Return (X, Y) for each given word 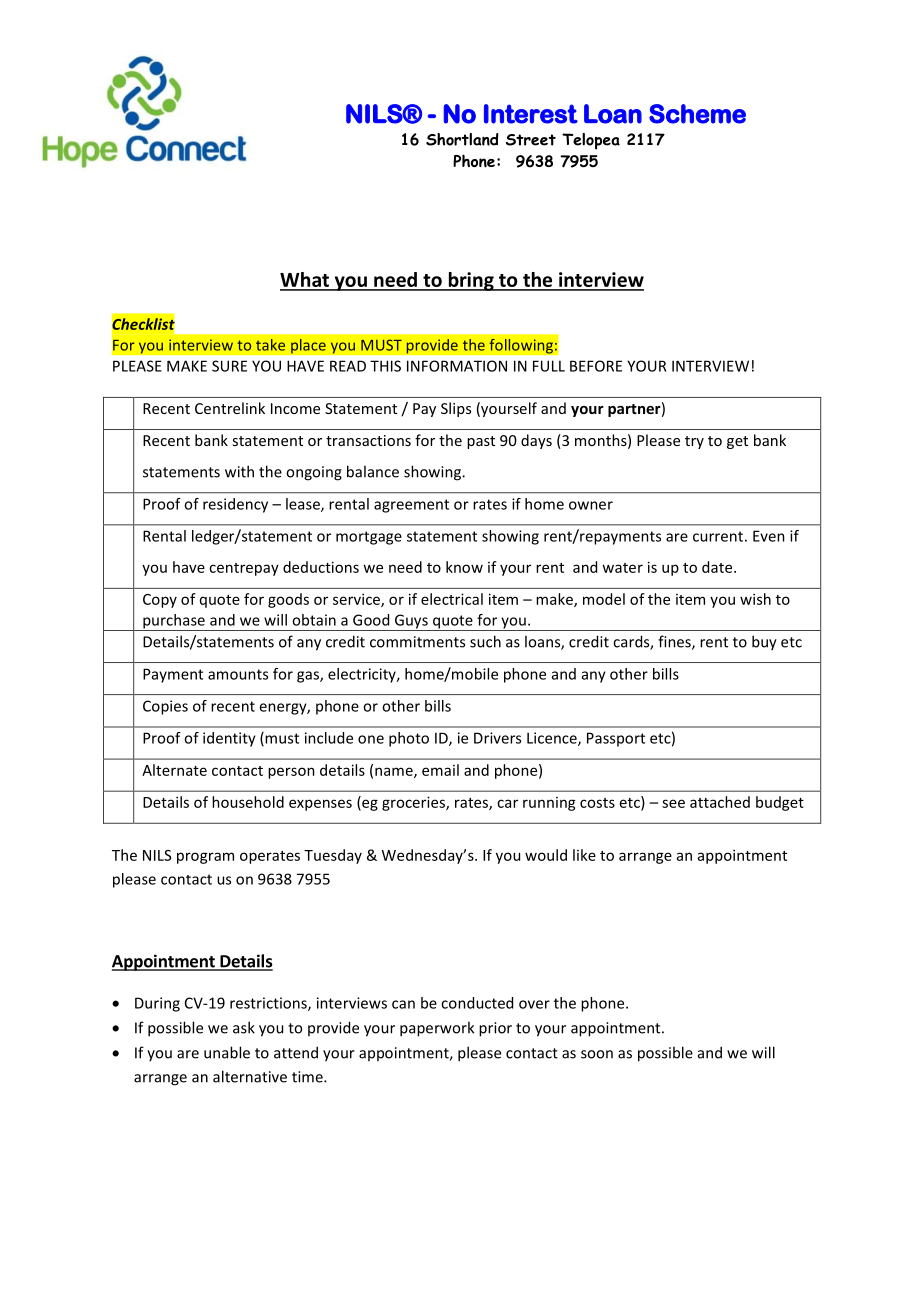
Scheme (697, 114)
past (481, 442)
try (694, 442)
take (270, 345)
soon (597, 1054)
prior (495, 1029)
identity (229, 739)
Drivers (497, 738)
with (239, 471)
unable (227, 1052)
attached (720, 802)
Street (531, 140)
